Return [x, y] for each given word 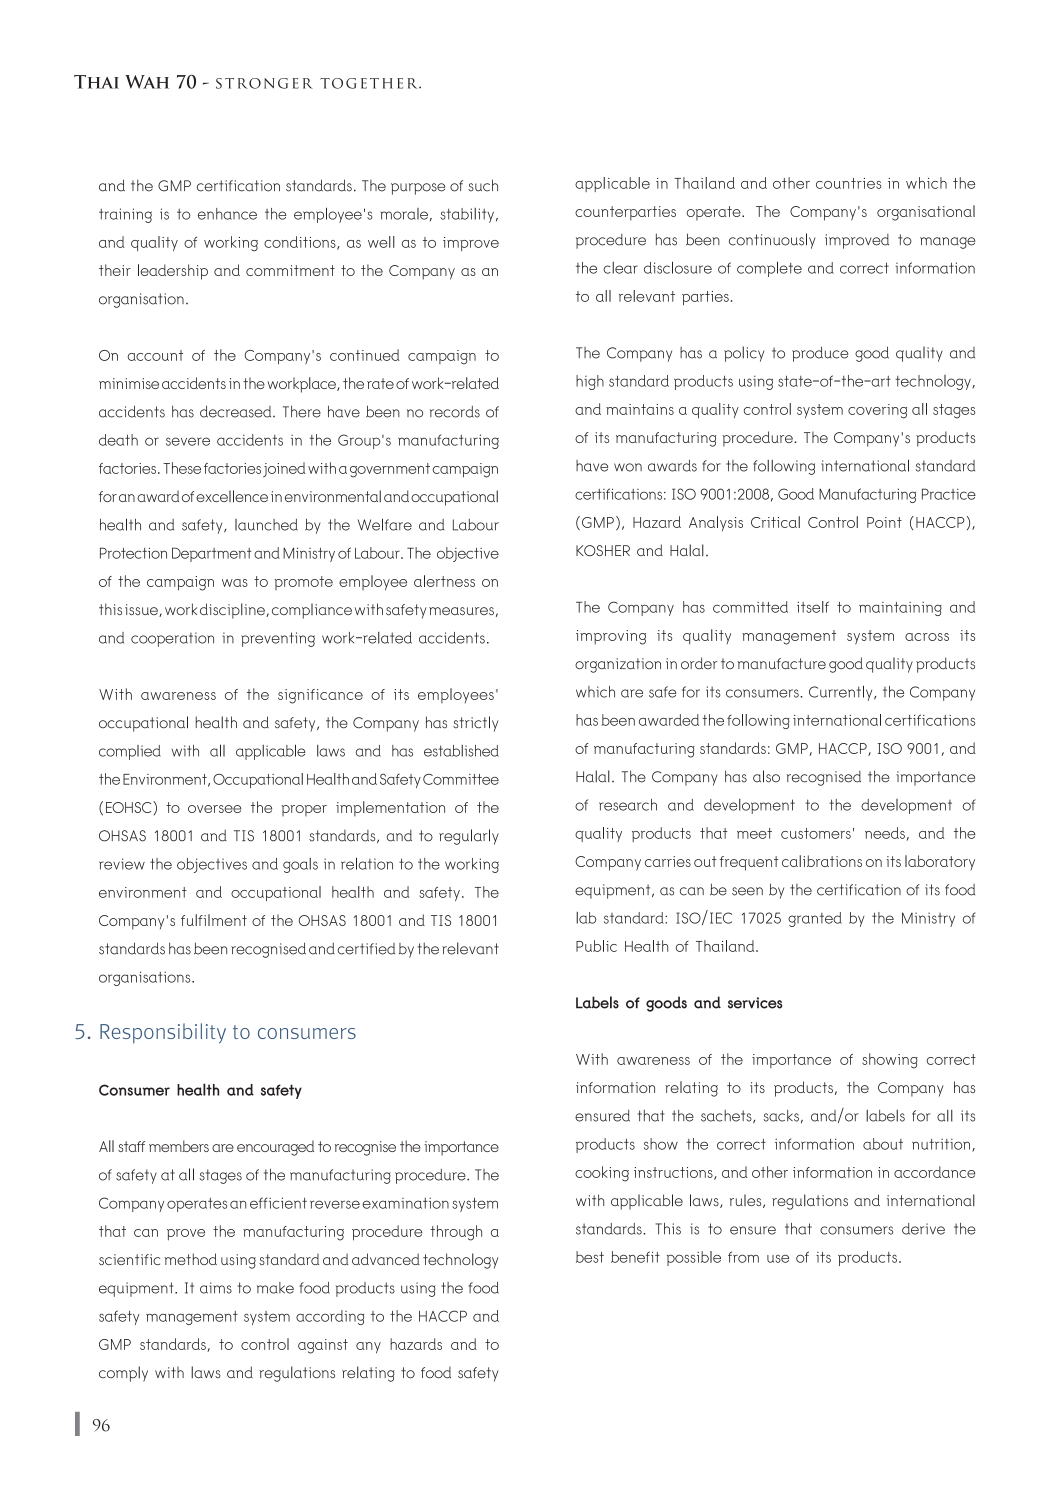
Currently [842, 693]
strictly [475, 724]
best [590, 1257]
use [778, 1258]
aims [216, 1288]
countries [848, 183]
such [483, 185]
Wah [147, 82]
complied [130, 752]
